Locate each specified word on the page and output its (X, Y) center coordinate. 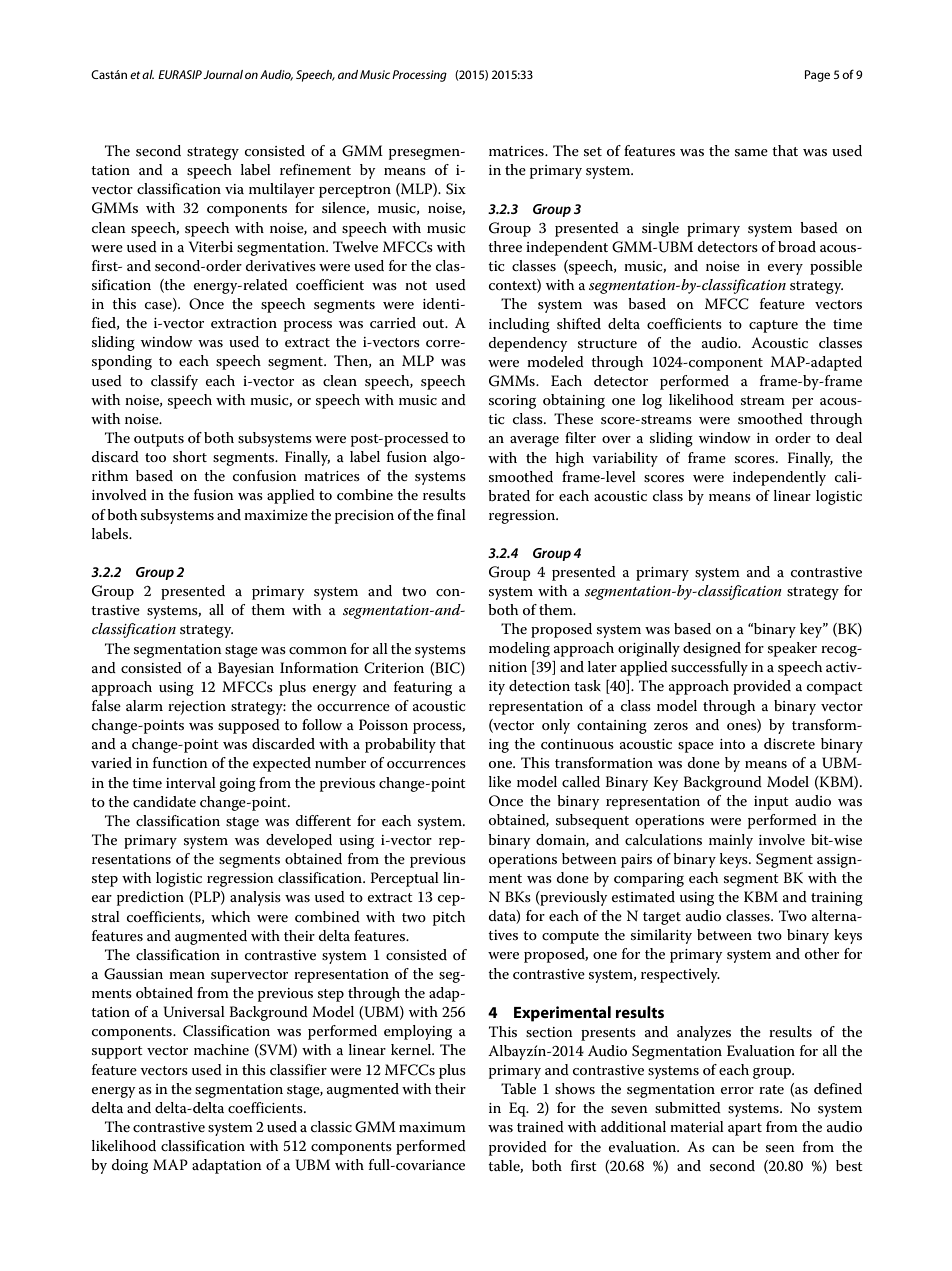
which (230, 916)
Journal (223, 74)
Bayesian (246, 669)
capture (773, 326)
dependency (528, 344)
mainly (731, 841)
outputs (159, 440)
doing (130, 1166)
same (751, 152)
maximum (432, 1127)
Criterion (394, 668)
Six (456, 189)
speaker (792, 649)
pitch (449, 918)
